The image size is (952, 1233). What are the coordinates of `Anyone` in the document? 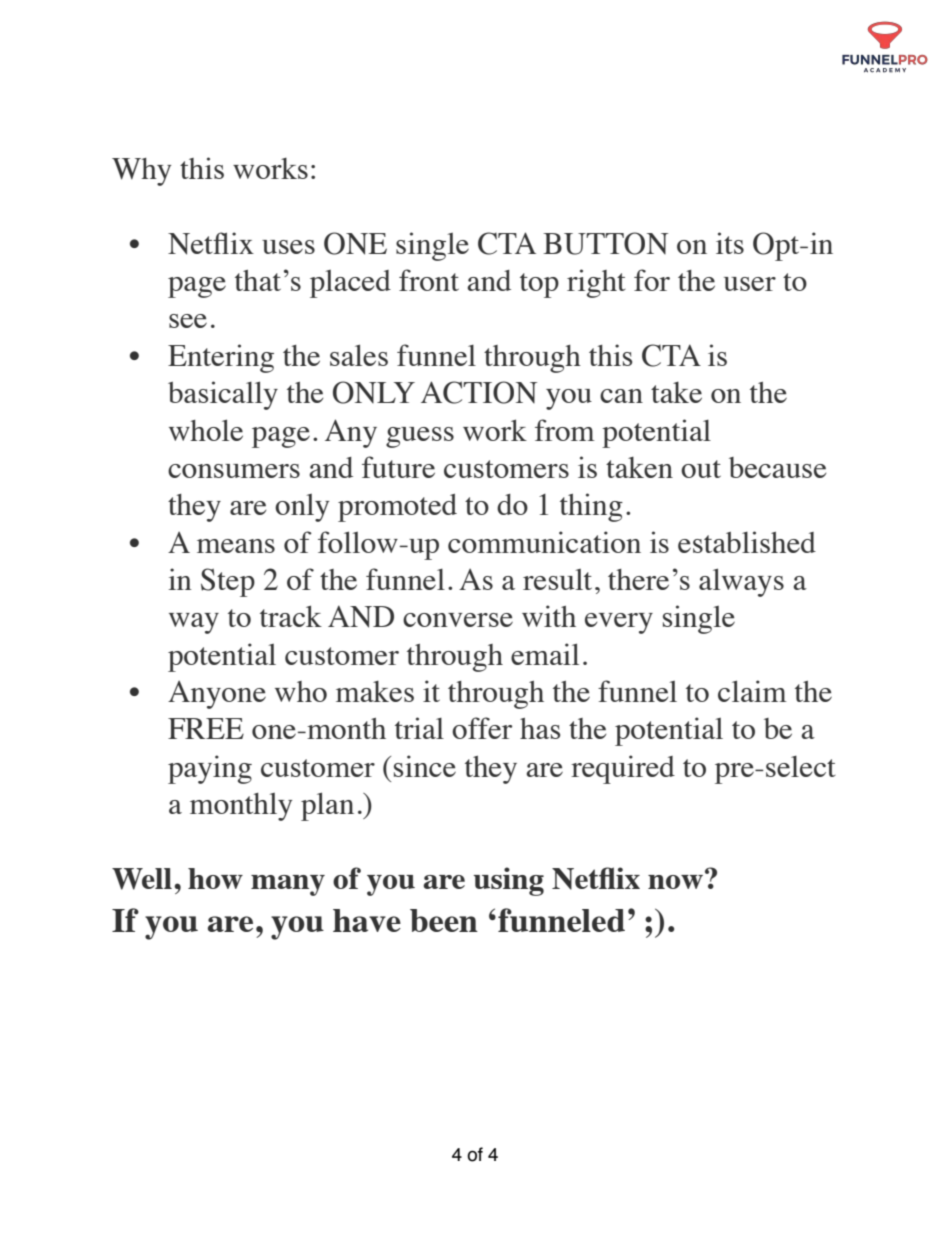 It's located at (217, 695).
